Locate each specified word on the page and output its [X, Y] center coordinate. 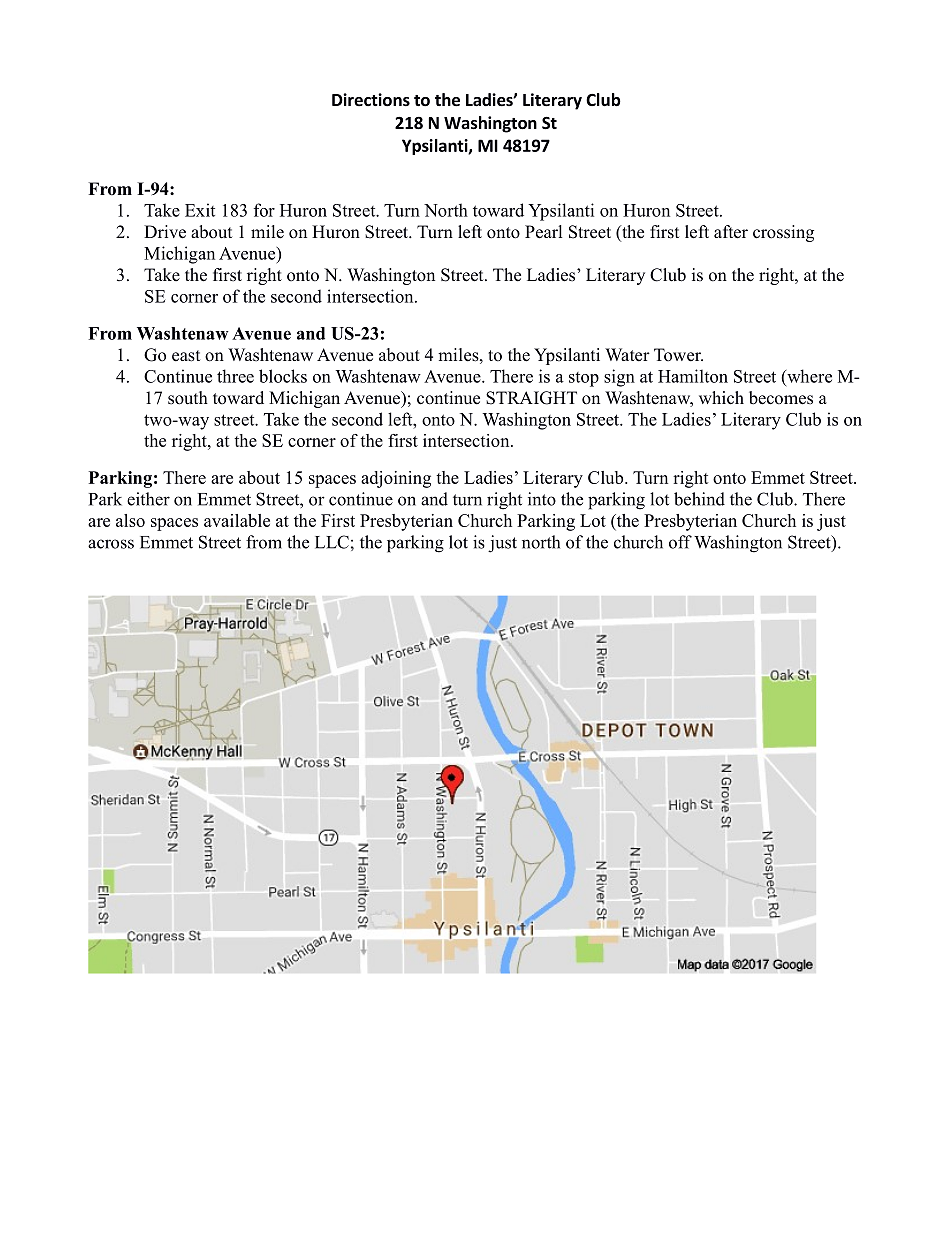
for [264, 210]
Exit [200, 210]
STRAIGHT [531, 398]
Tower [678, 355]
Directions [371, 100]
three [235, 376]
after [731, 232]
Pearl [543, 232]
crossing [783, 233]
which [721, 398]
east [186, 356]
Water [627, 355]
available [237, 520]
